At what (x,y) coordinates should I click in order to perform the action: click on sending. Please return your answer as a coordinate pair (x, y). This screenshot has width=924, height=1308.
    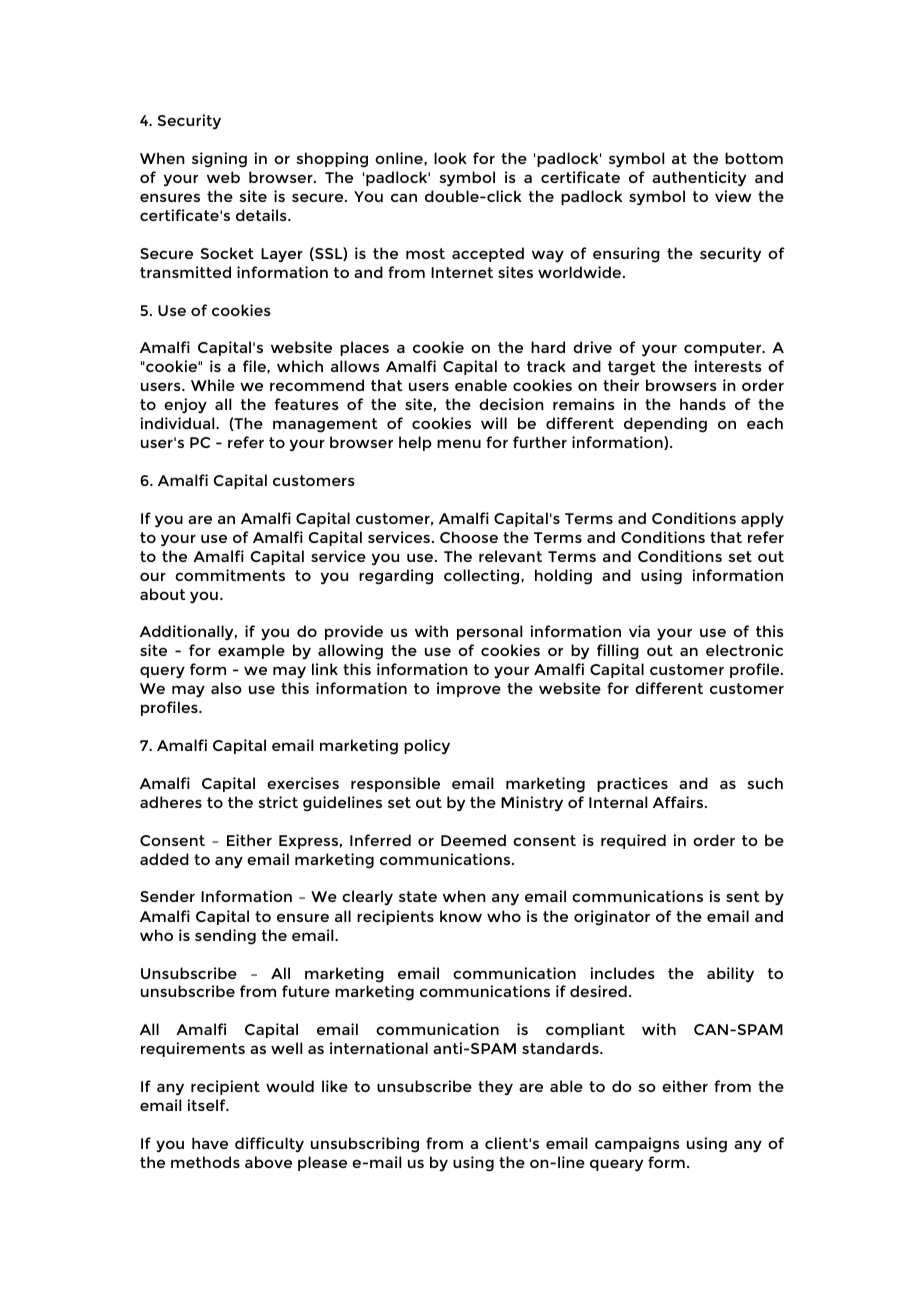
    Looking at the image, I should click on (225, 937).
